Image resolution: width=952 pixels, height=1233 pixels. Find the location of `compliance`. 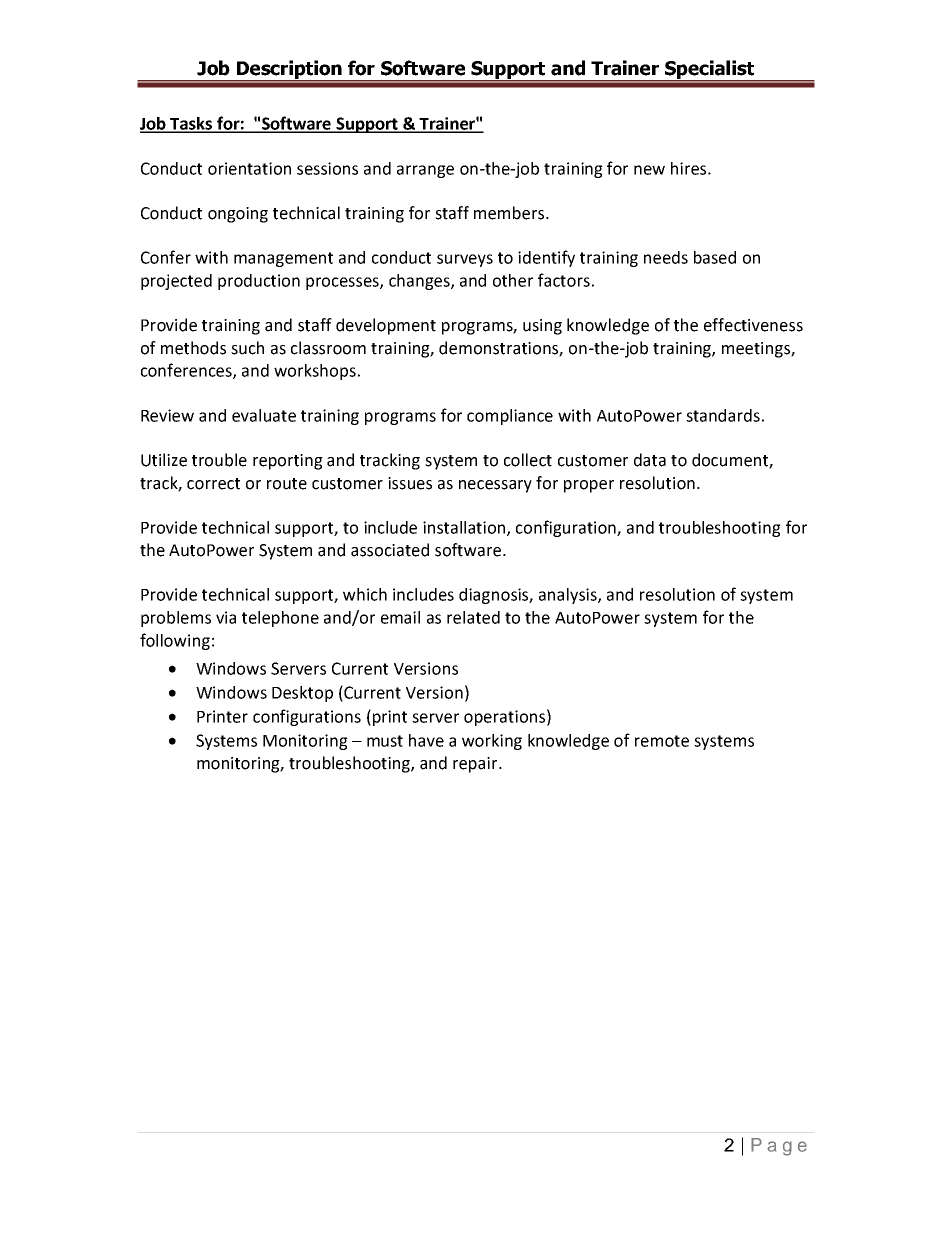

compliance is located at coordinates (510, 417).
